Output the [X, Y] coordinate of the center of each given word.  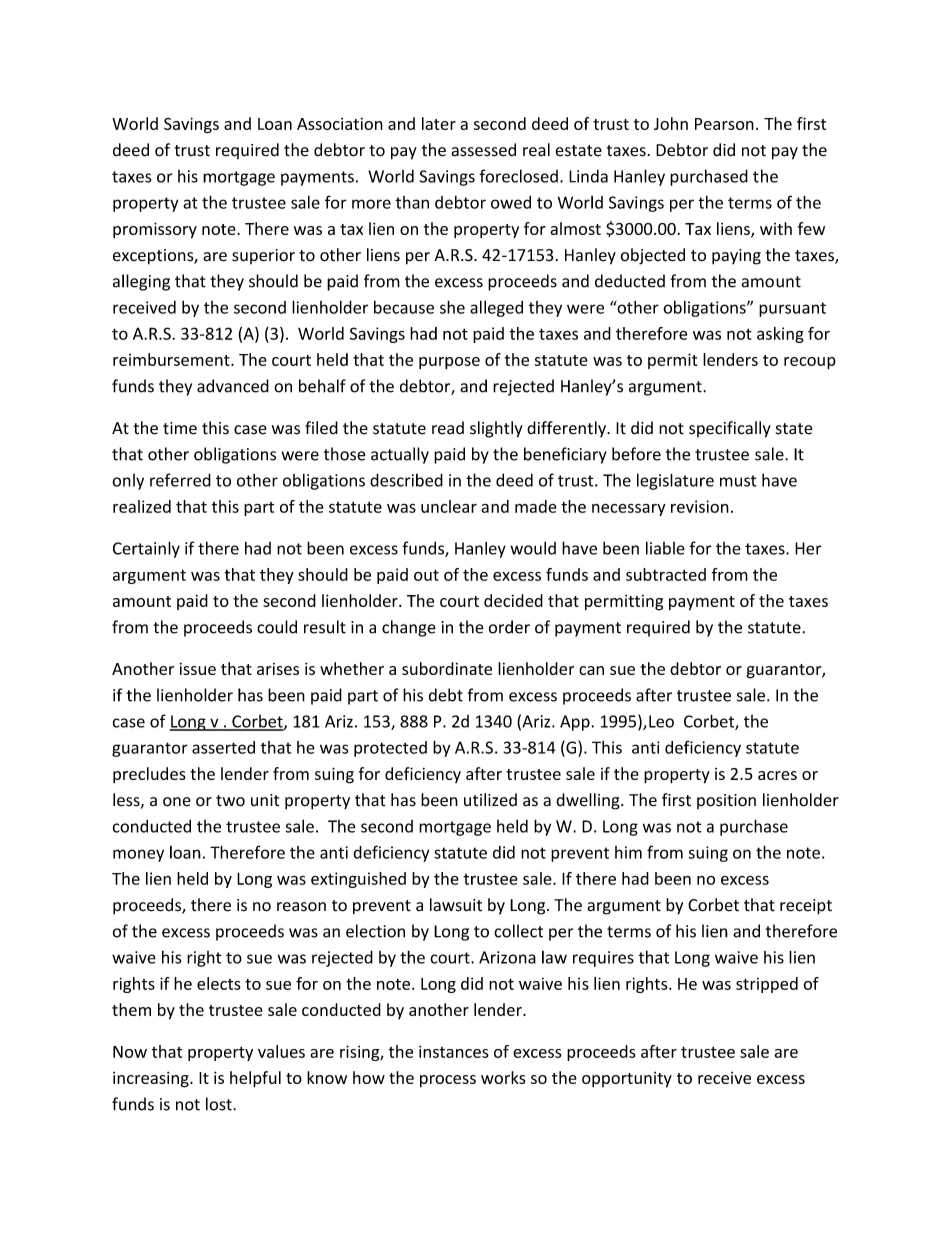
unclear [449, 506]
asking [780, 335]
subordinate [447, 668]
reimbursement [172, 359]
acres [777, 775]
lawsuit [456, 905]
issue [198, 669]
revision [700, 506]
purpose [449, 363]
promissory [155, 230]
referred [180, 480]
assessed [483, 150]
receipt [806, 907]
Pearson [724, 124]
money [138, 855]
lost [220, 1104]
